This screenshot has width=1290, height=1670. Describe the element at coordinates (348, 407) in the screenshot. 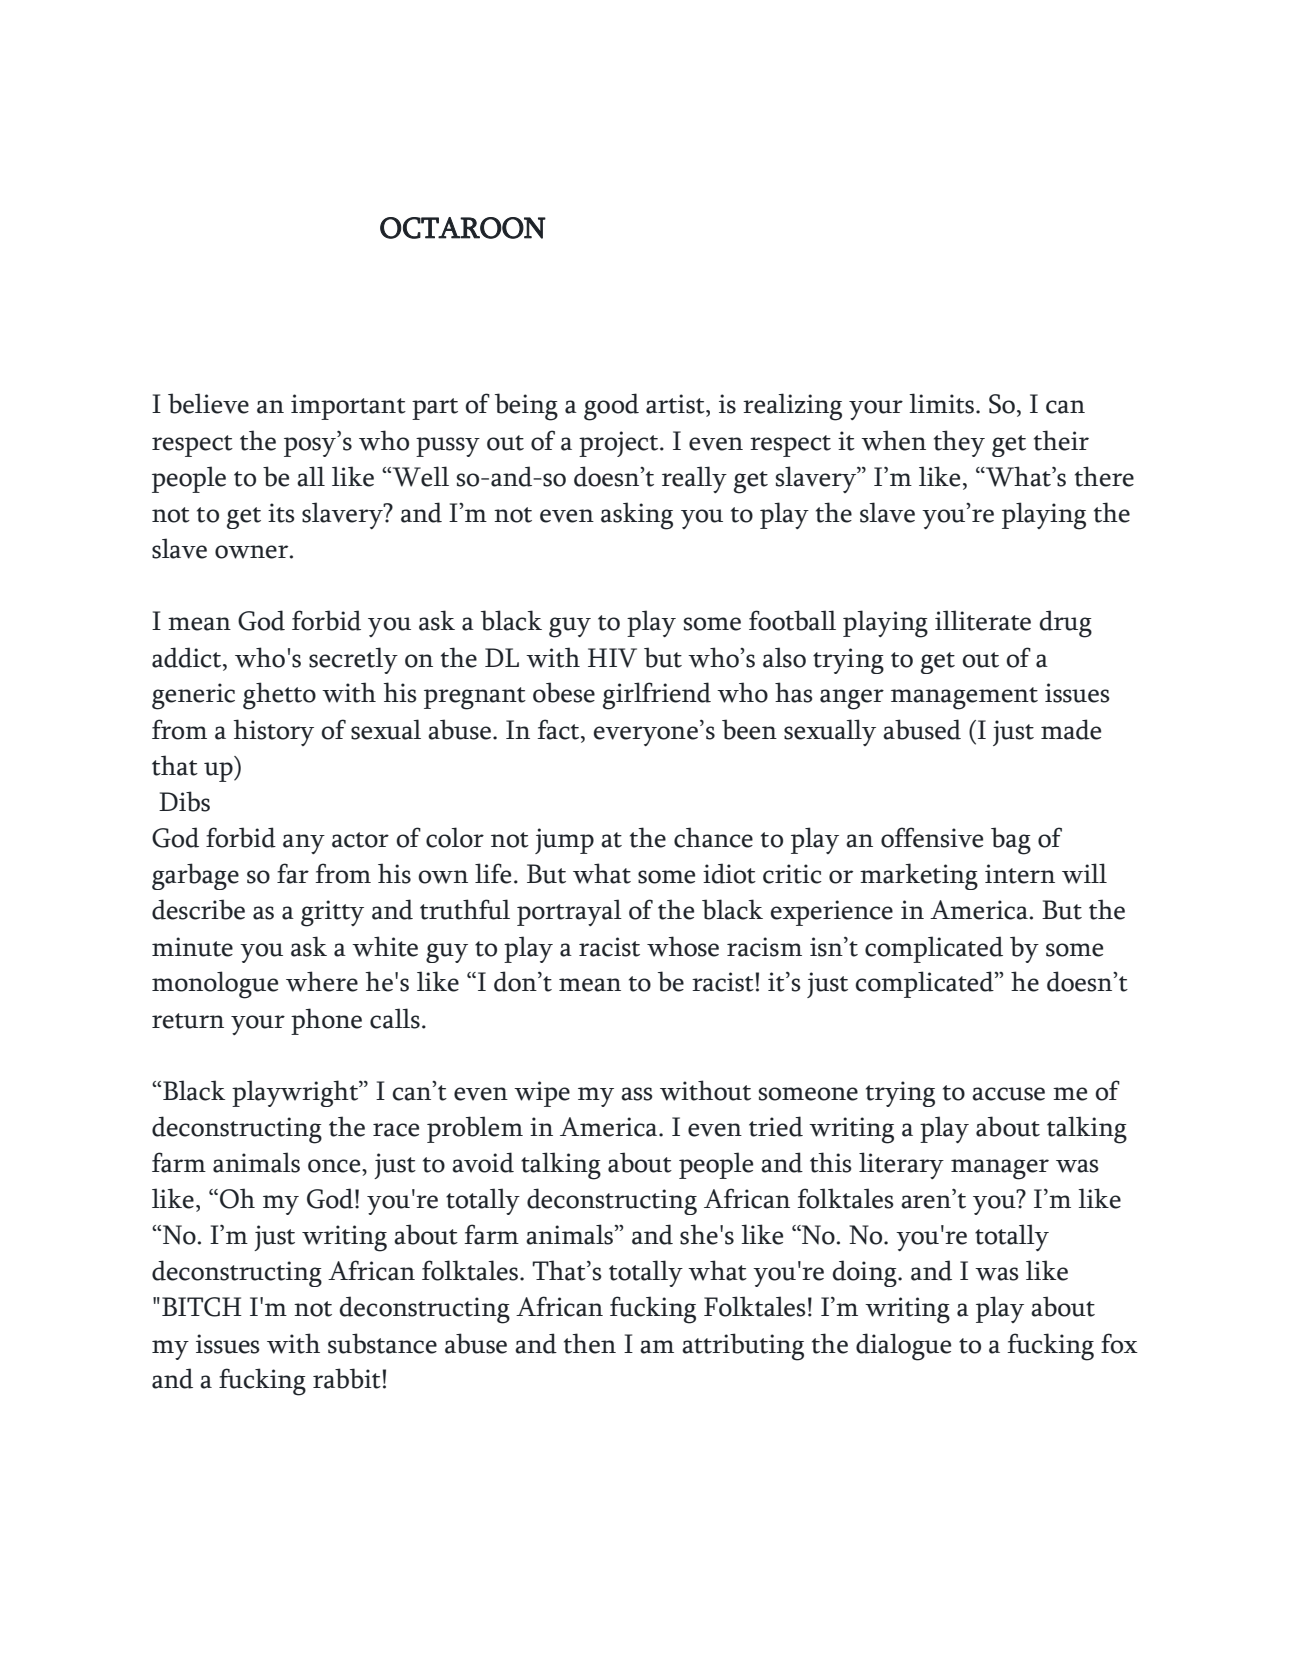

I see `important` at that location.
